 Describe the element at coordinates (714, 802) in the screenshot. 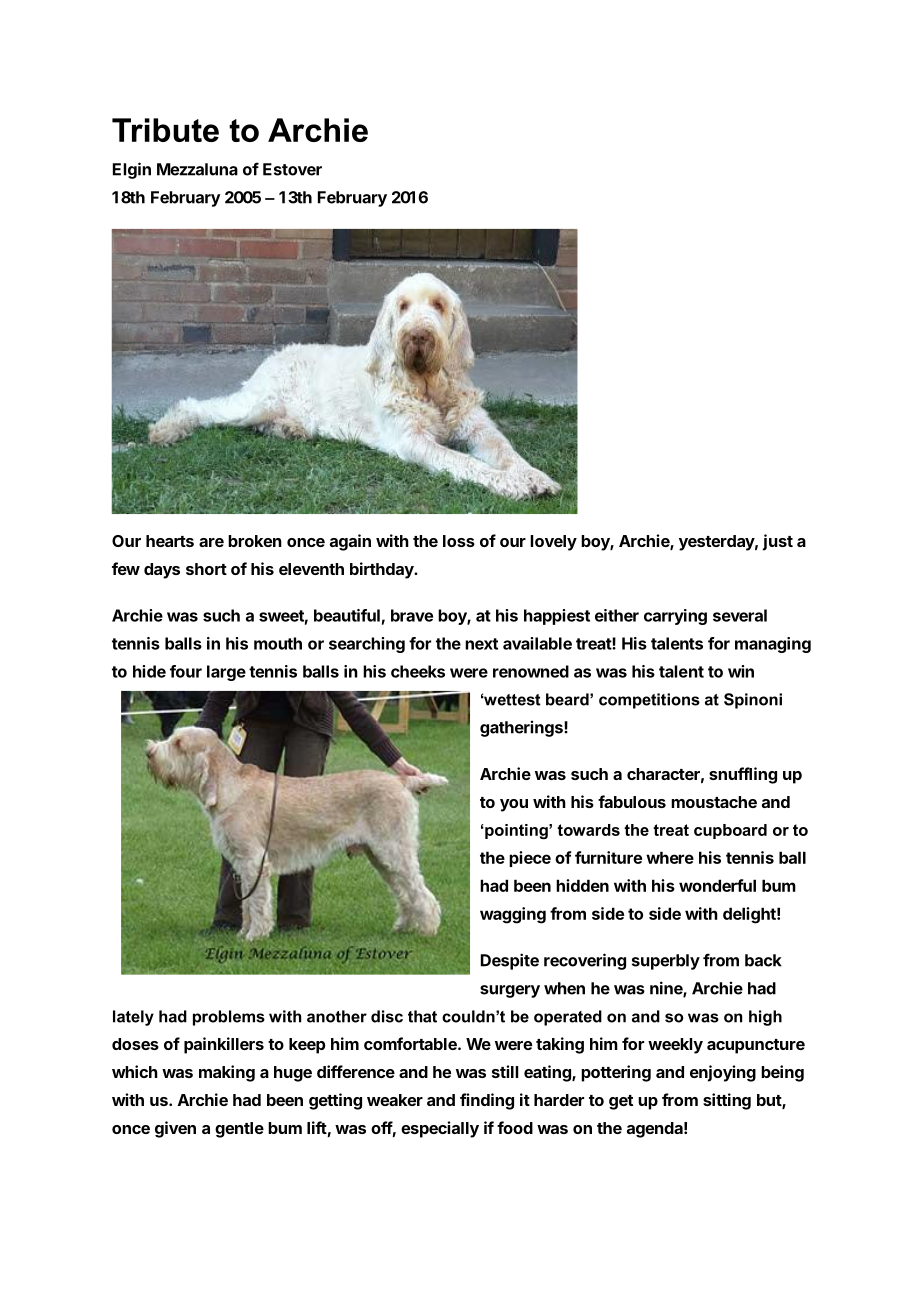

I see `moustache` at that location.
